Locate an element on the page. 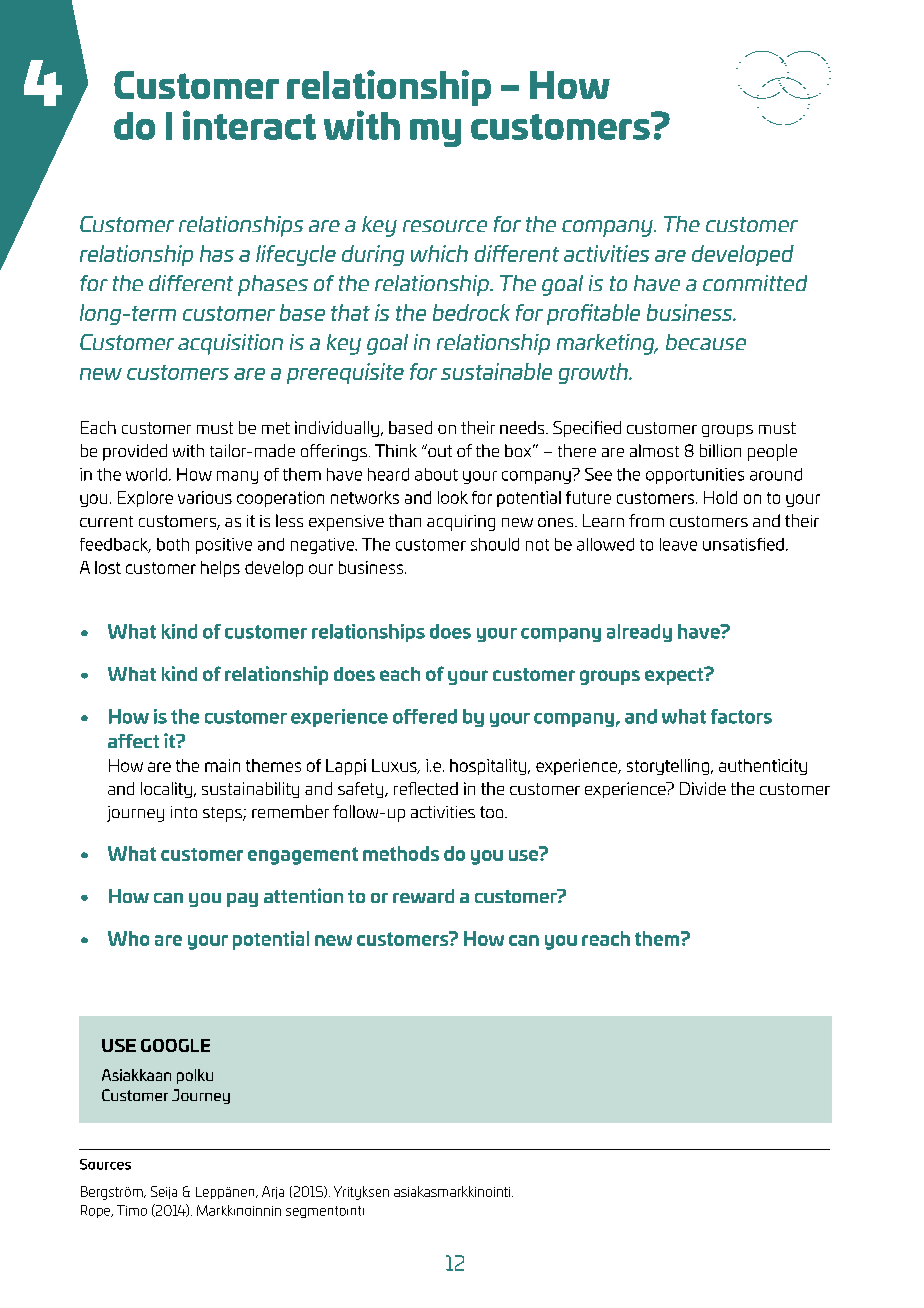 The height and width of the document is (1308, 924). committed is located at coordinates (755, 283).
